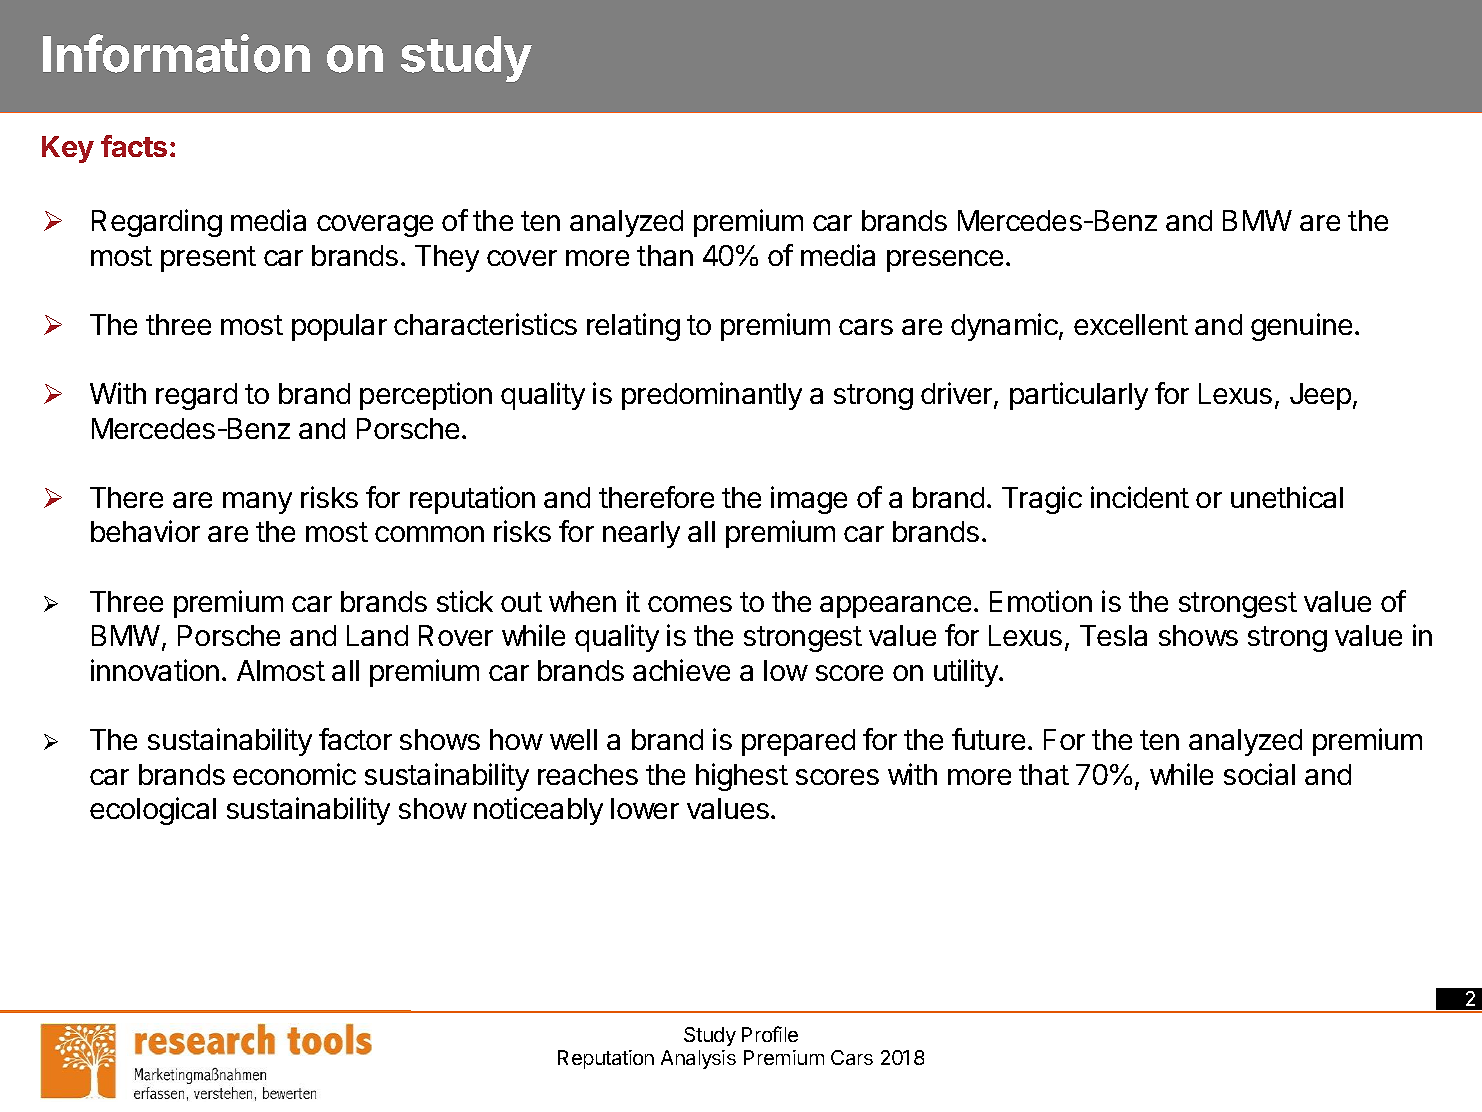 This screenshot has width=1482, height=1112. Describe the element at coordinates (770, 1034) in the screenshot. I see `Profile` at that location.
